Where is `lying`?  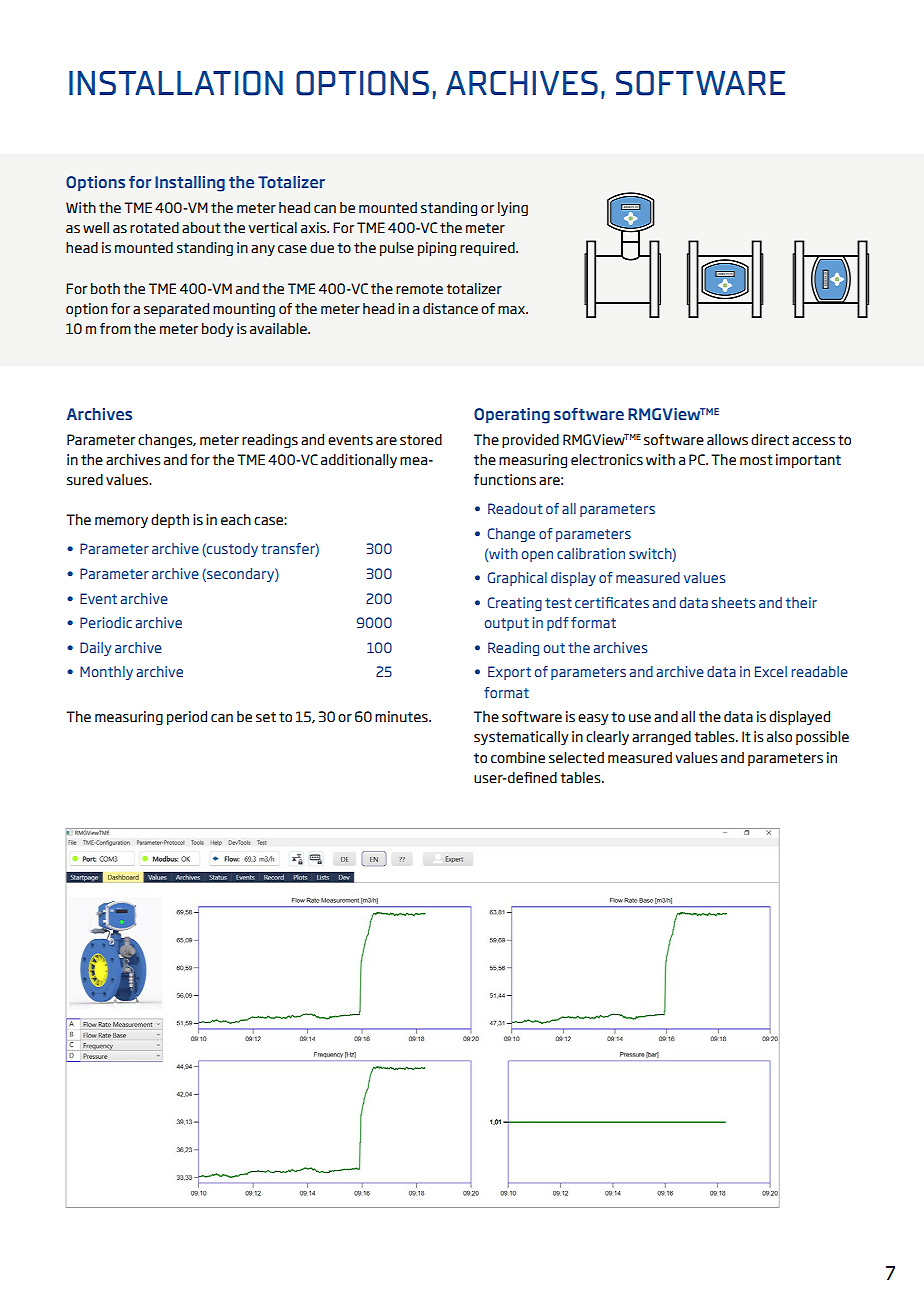 lying is located at coordinates (513, 209).
